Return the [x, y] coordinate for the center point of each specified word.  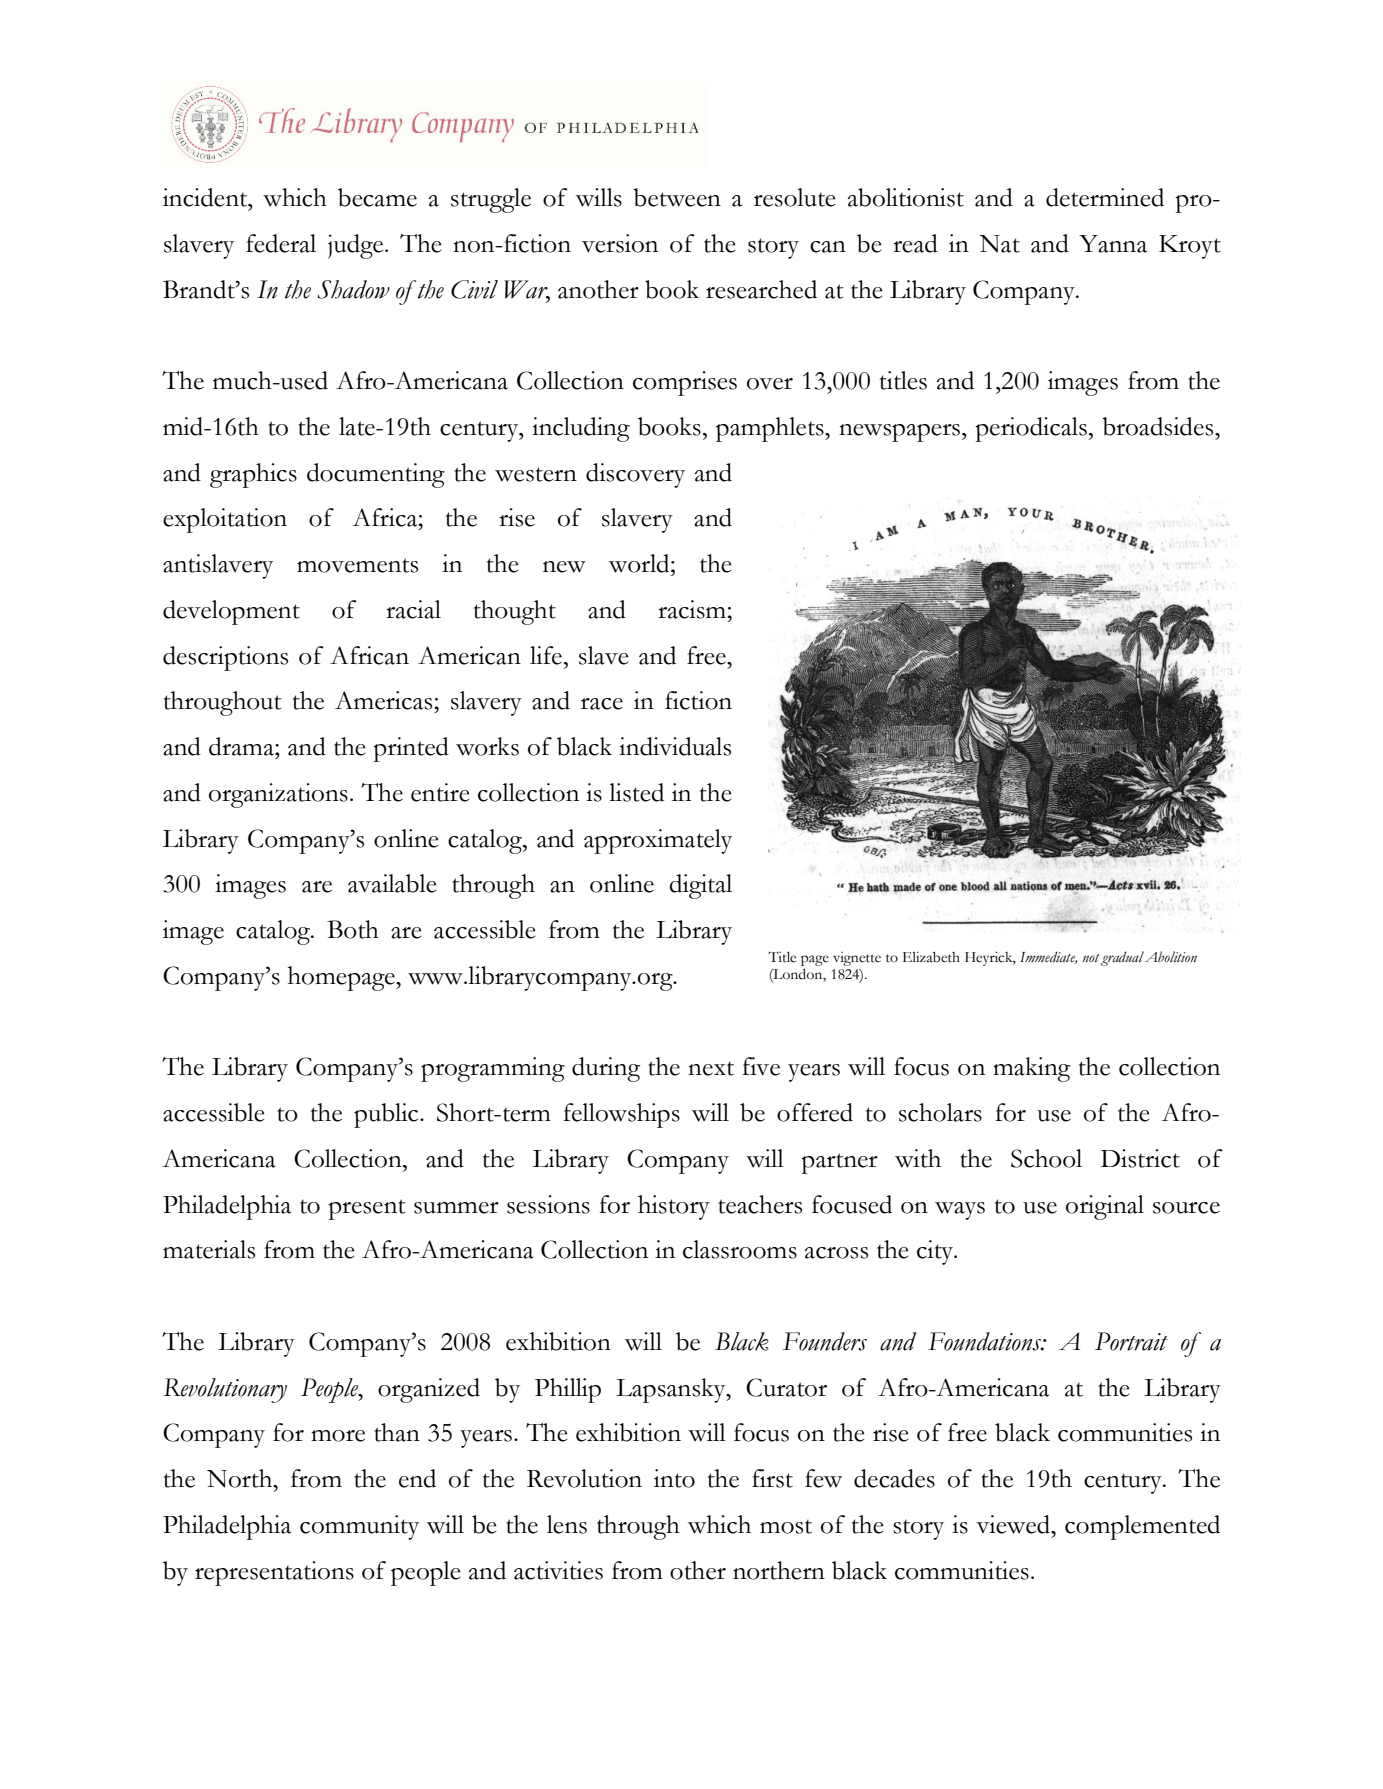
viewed [1014, 1524]
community [359, 1527]
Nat [1000, 244]
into [674, 1478]
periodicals [1031, 429]
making [1031, 1069]
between [677, 197]
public [387, 1115]
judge [357, 246]
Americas [383, 700]
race [602, 704]
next [711, 1069]
